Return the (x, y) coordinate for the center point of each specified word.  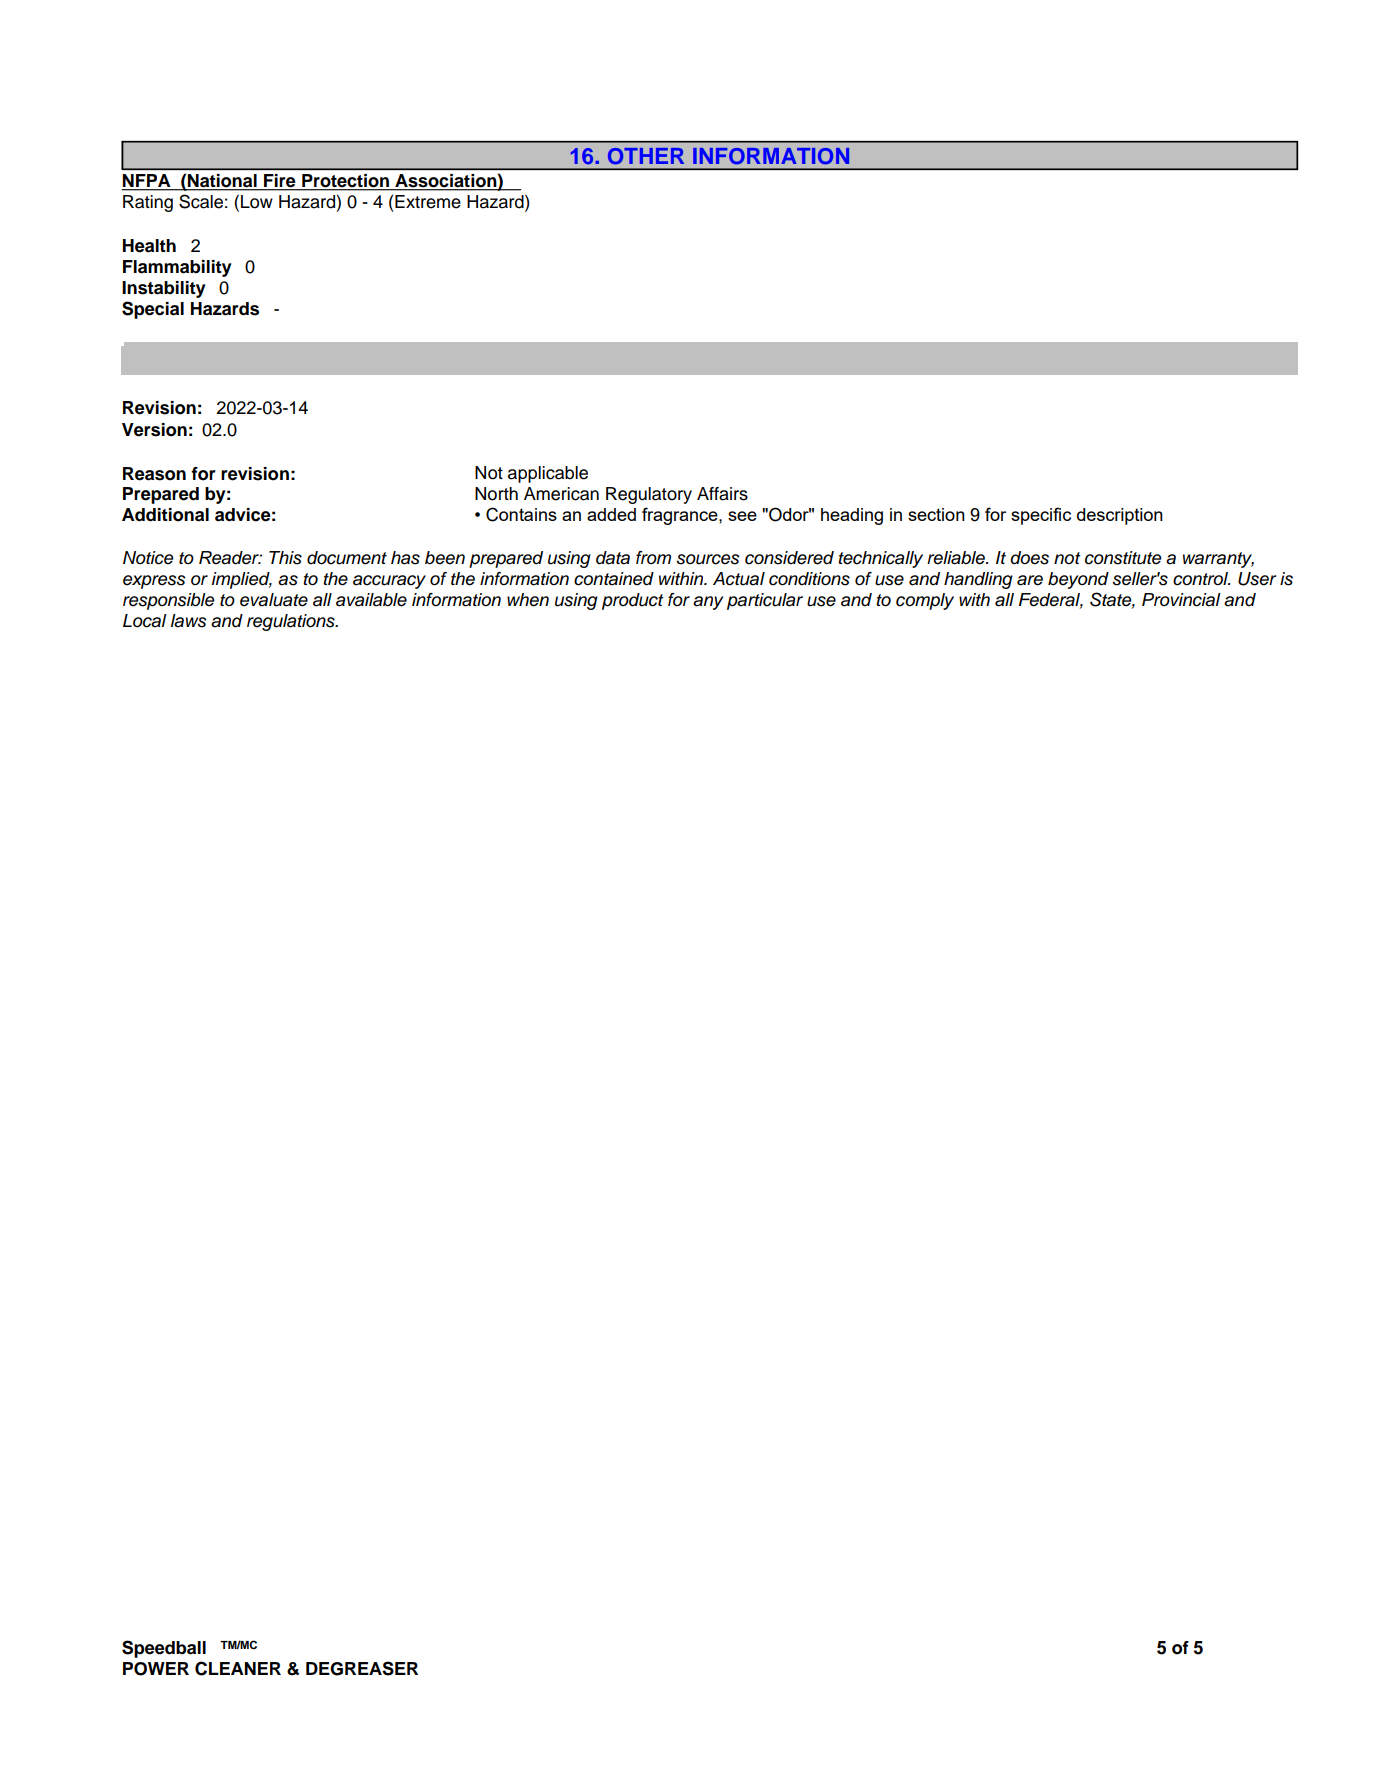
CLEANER (238, 1668)
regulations (292, 622)
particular (765, 601)
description (1120, 516)
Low (257, 202)
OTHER (646, 156)
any (708, 603)
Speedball (164, 1649)
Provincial (1181, 600)
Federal (1051, 600)
